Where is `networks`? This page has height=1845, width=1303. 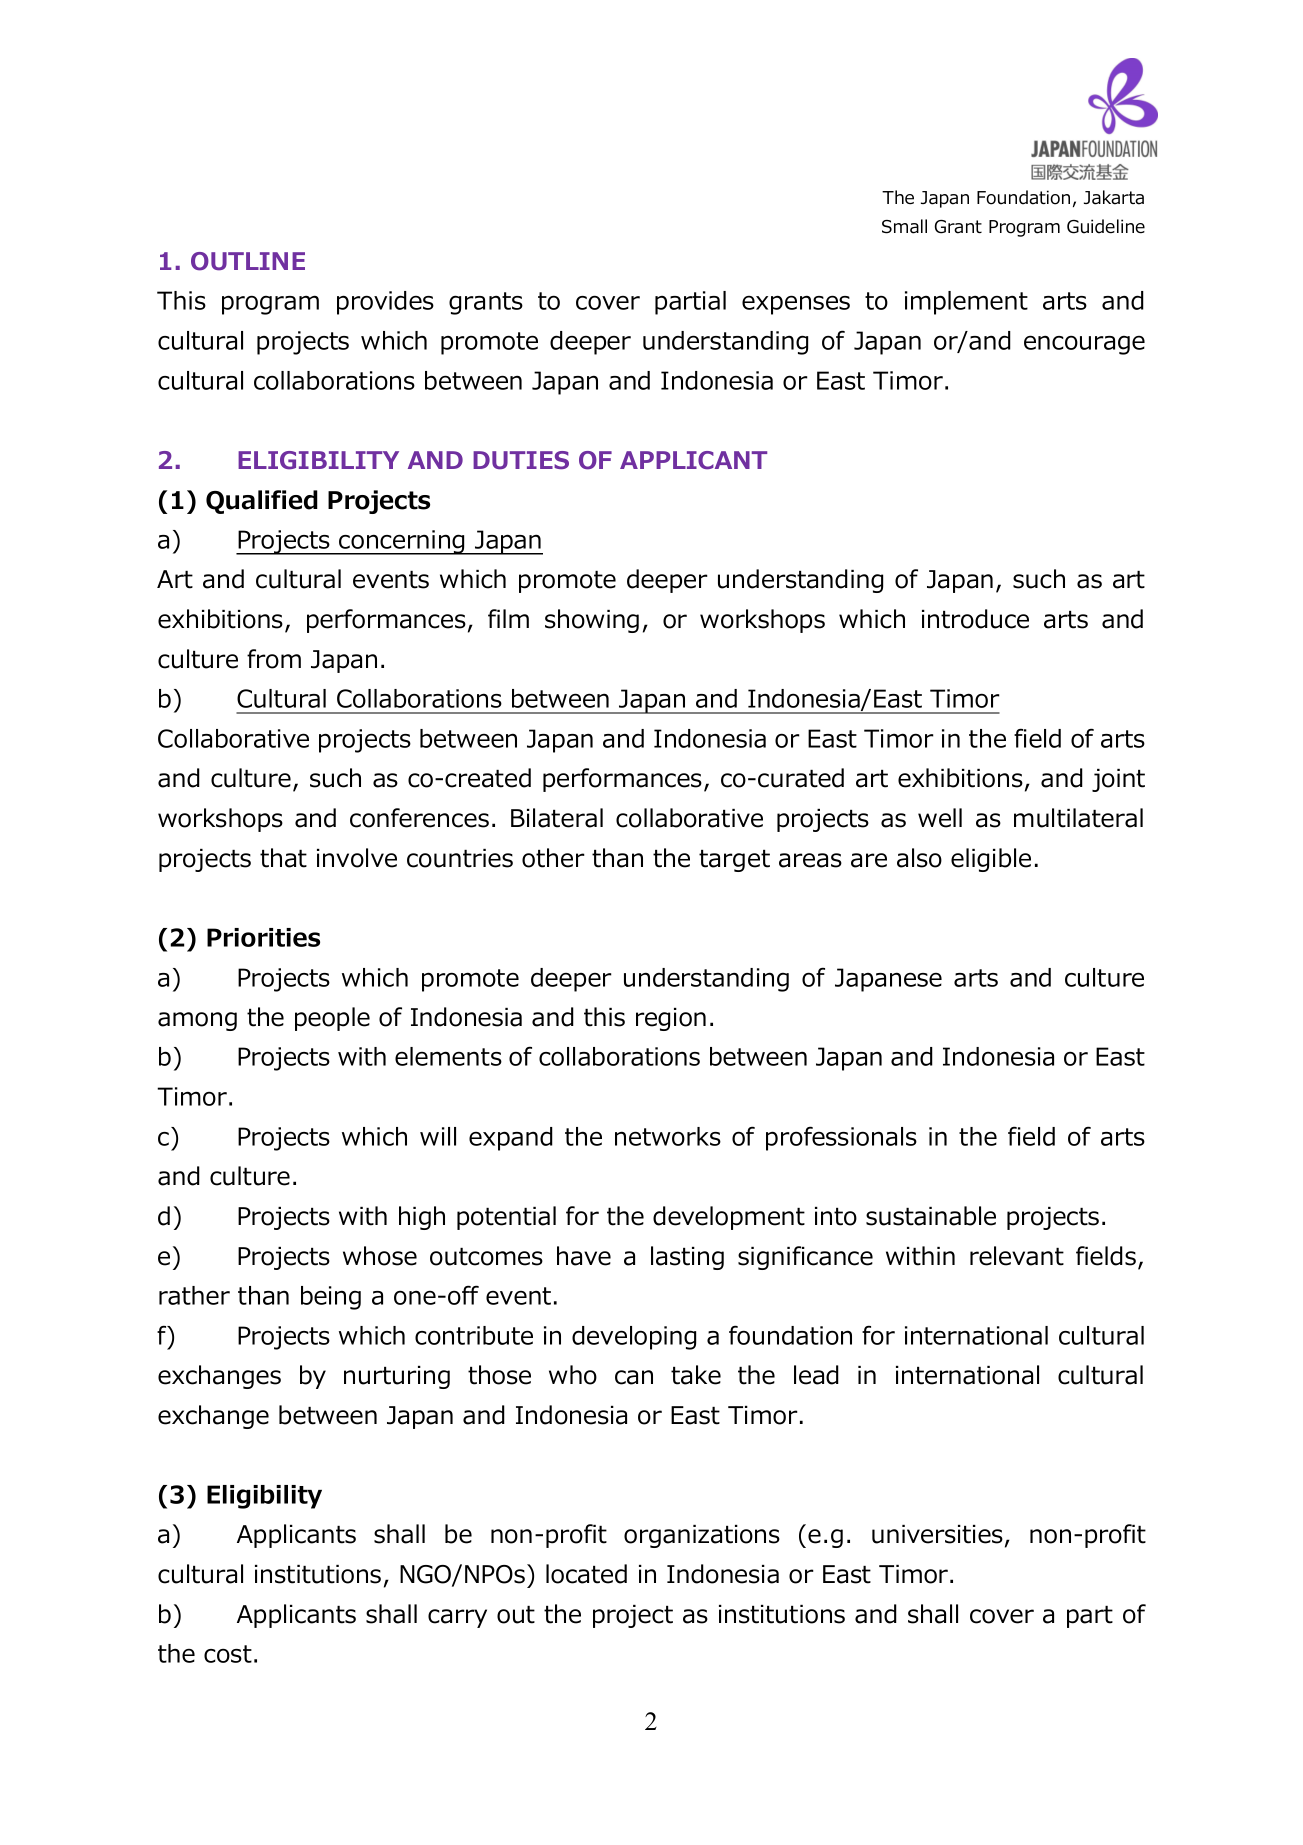
networks is located at coordinates (668, 1136).
